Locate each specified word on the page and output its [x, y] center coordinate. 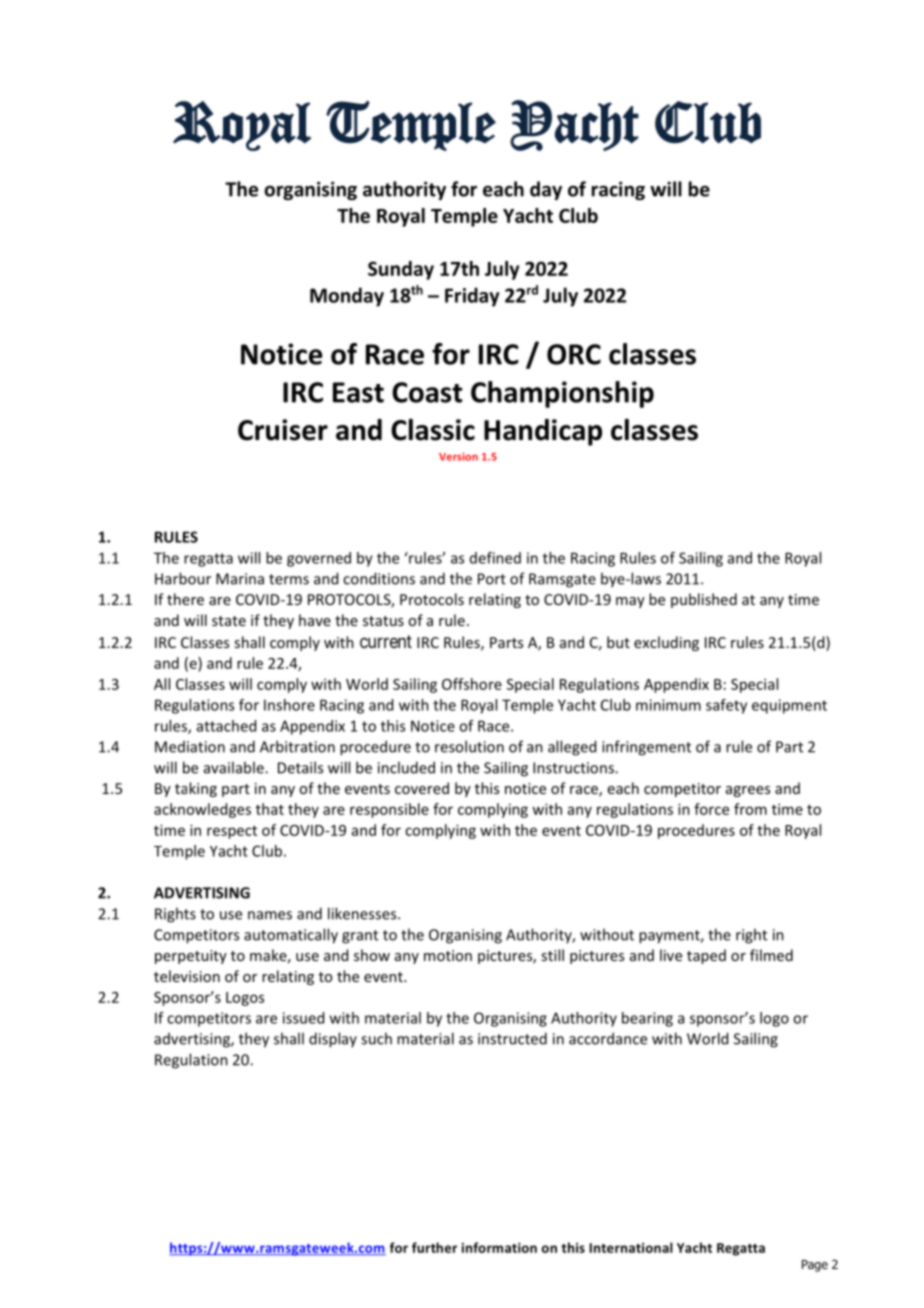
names [270, 915]
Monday [347, 297]
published [704, 600]
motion [448, 955]
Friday [472, 297]
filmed [771, 955]
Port [492, 579]
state [229, 621]
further [434, 1247]
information [499, 1247]
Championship [562, 394]
